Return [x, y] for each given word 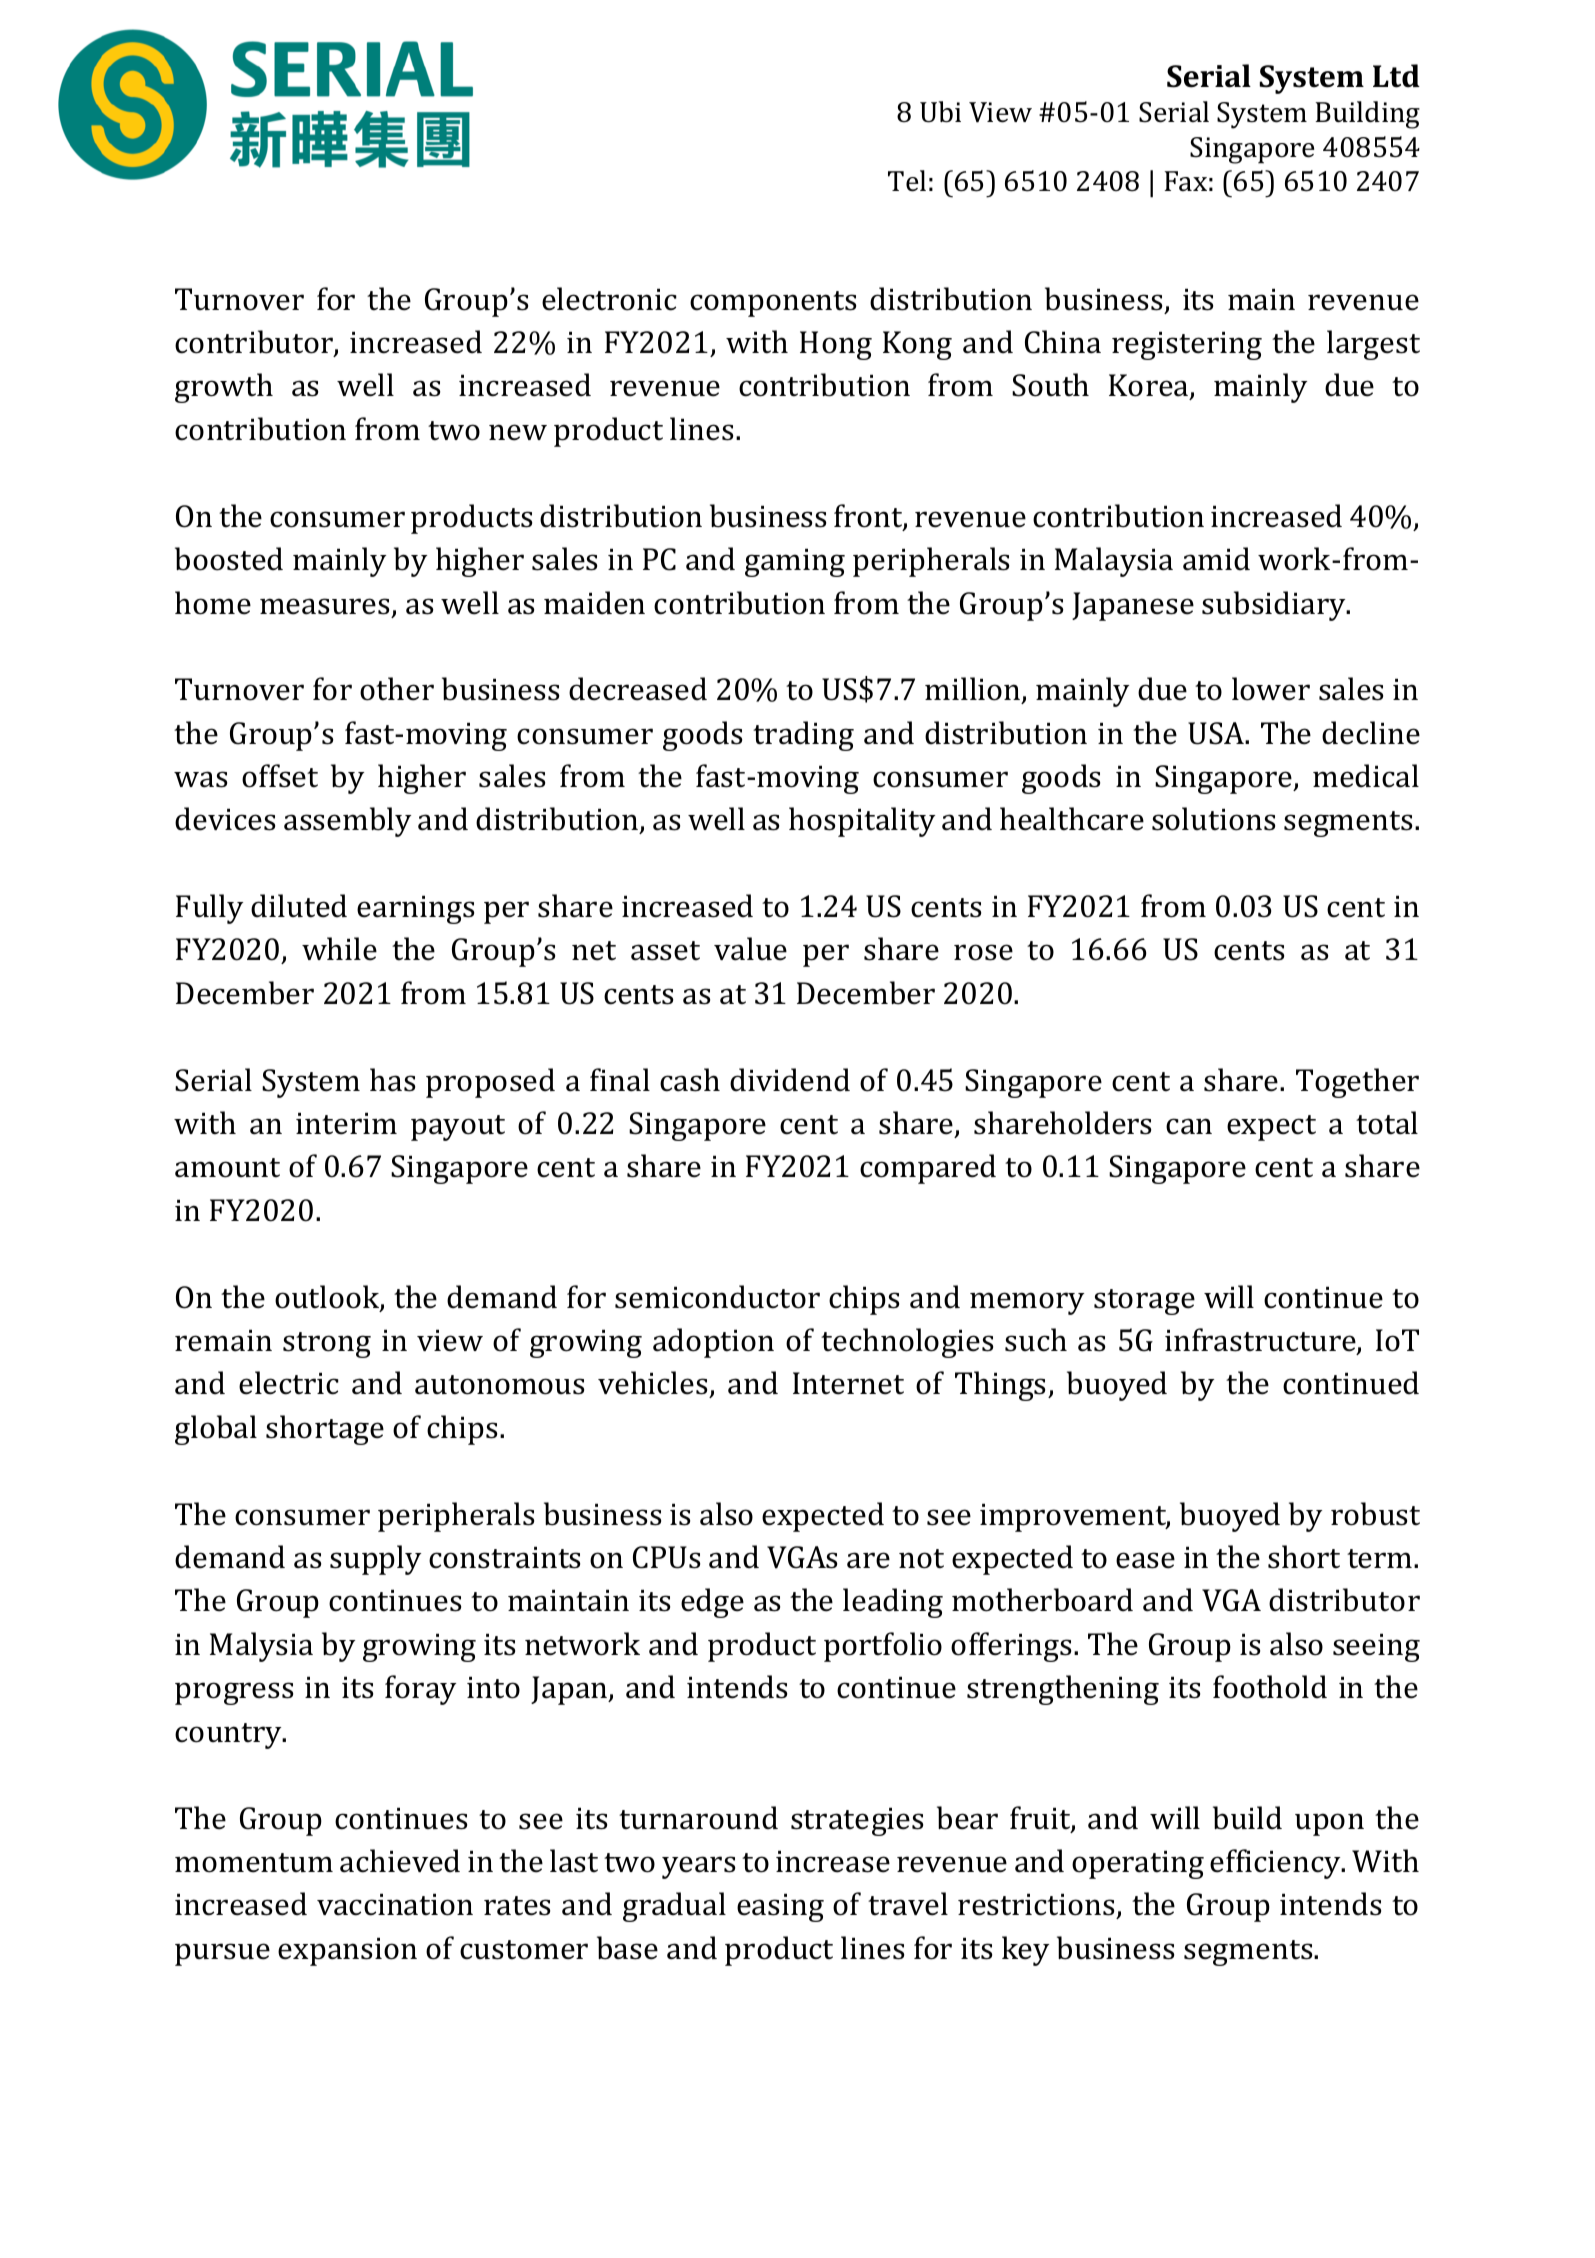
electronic [609, 299]
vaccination [395, 1905]
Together [1357, 1083]
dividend [790, 1080]
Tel [907, 181]
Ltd [1396, 76]
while [339, 949]
